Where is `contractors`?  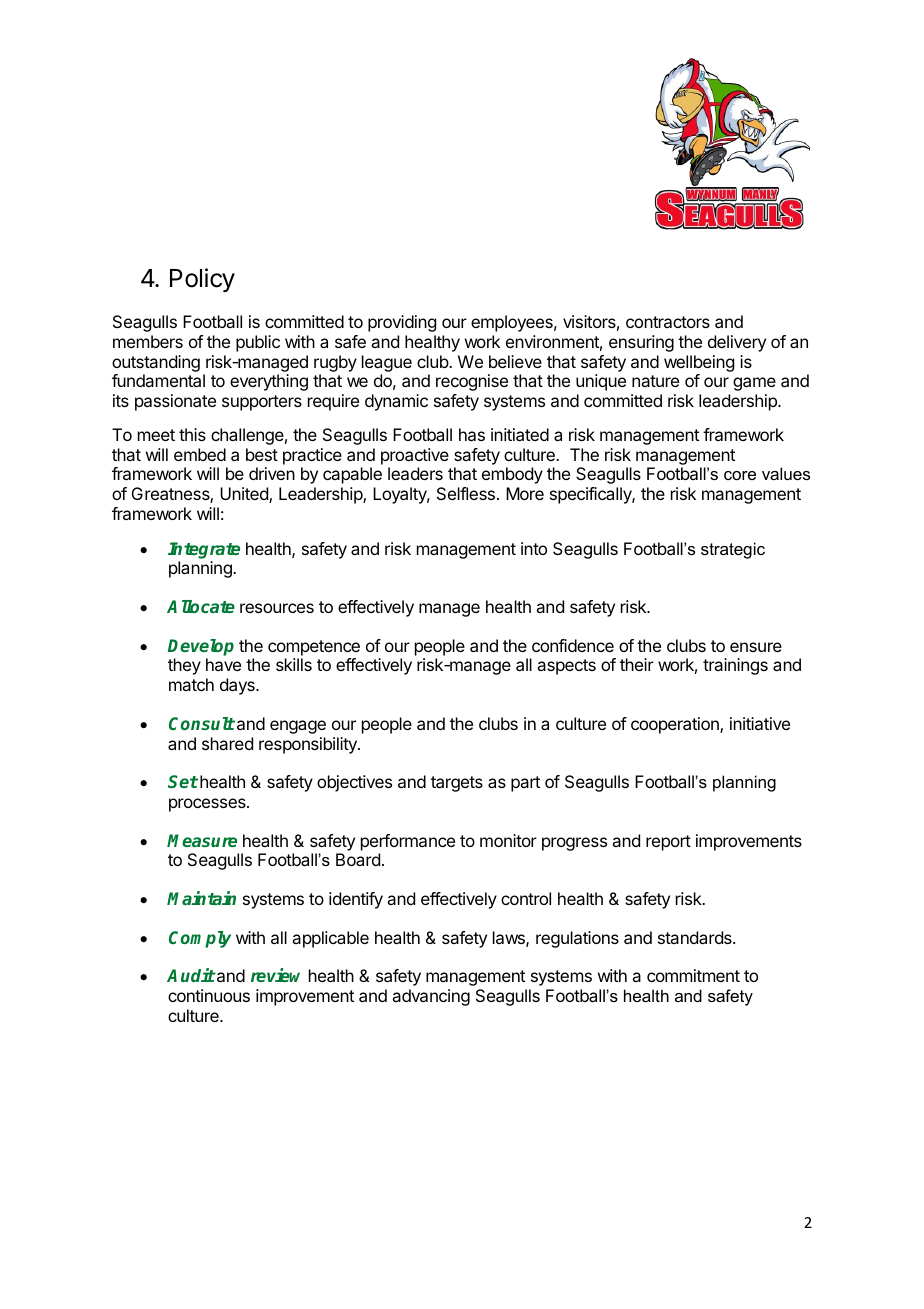 contractors is located at coordinates (668, 322).
